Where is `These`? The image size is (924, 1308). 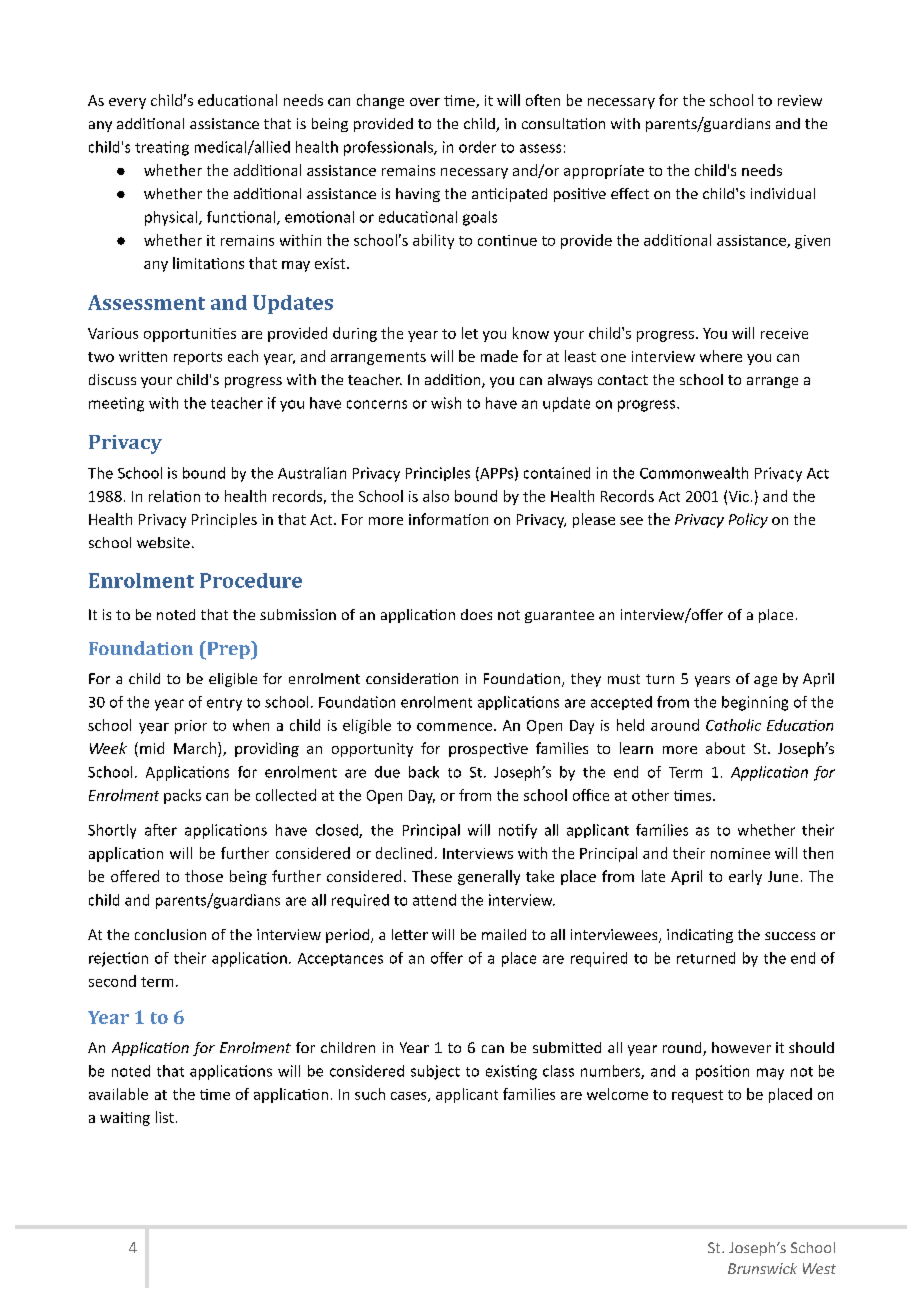 These is located at coordinates (432, 876).
